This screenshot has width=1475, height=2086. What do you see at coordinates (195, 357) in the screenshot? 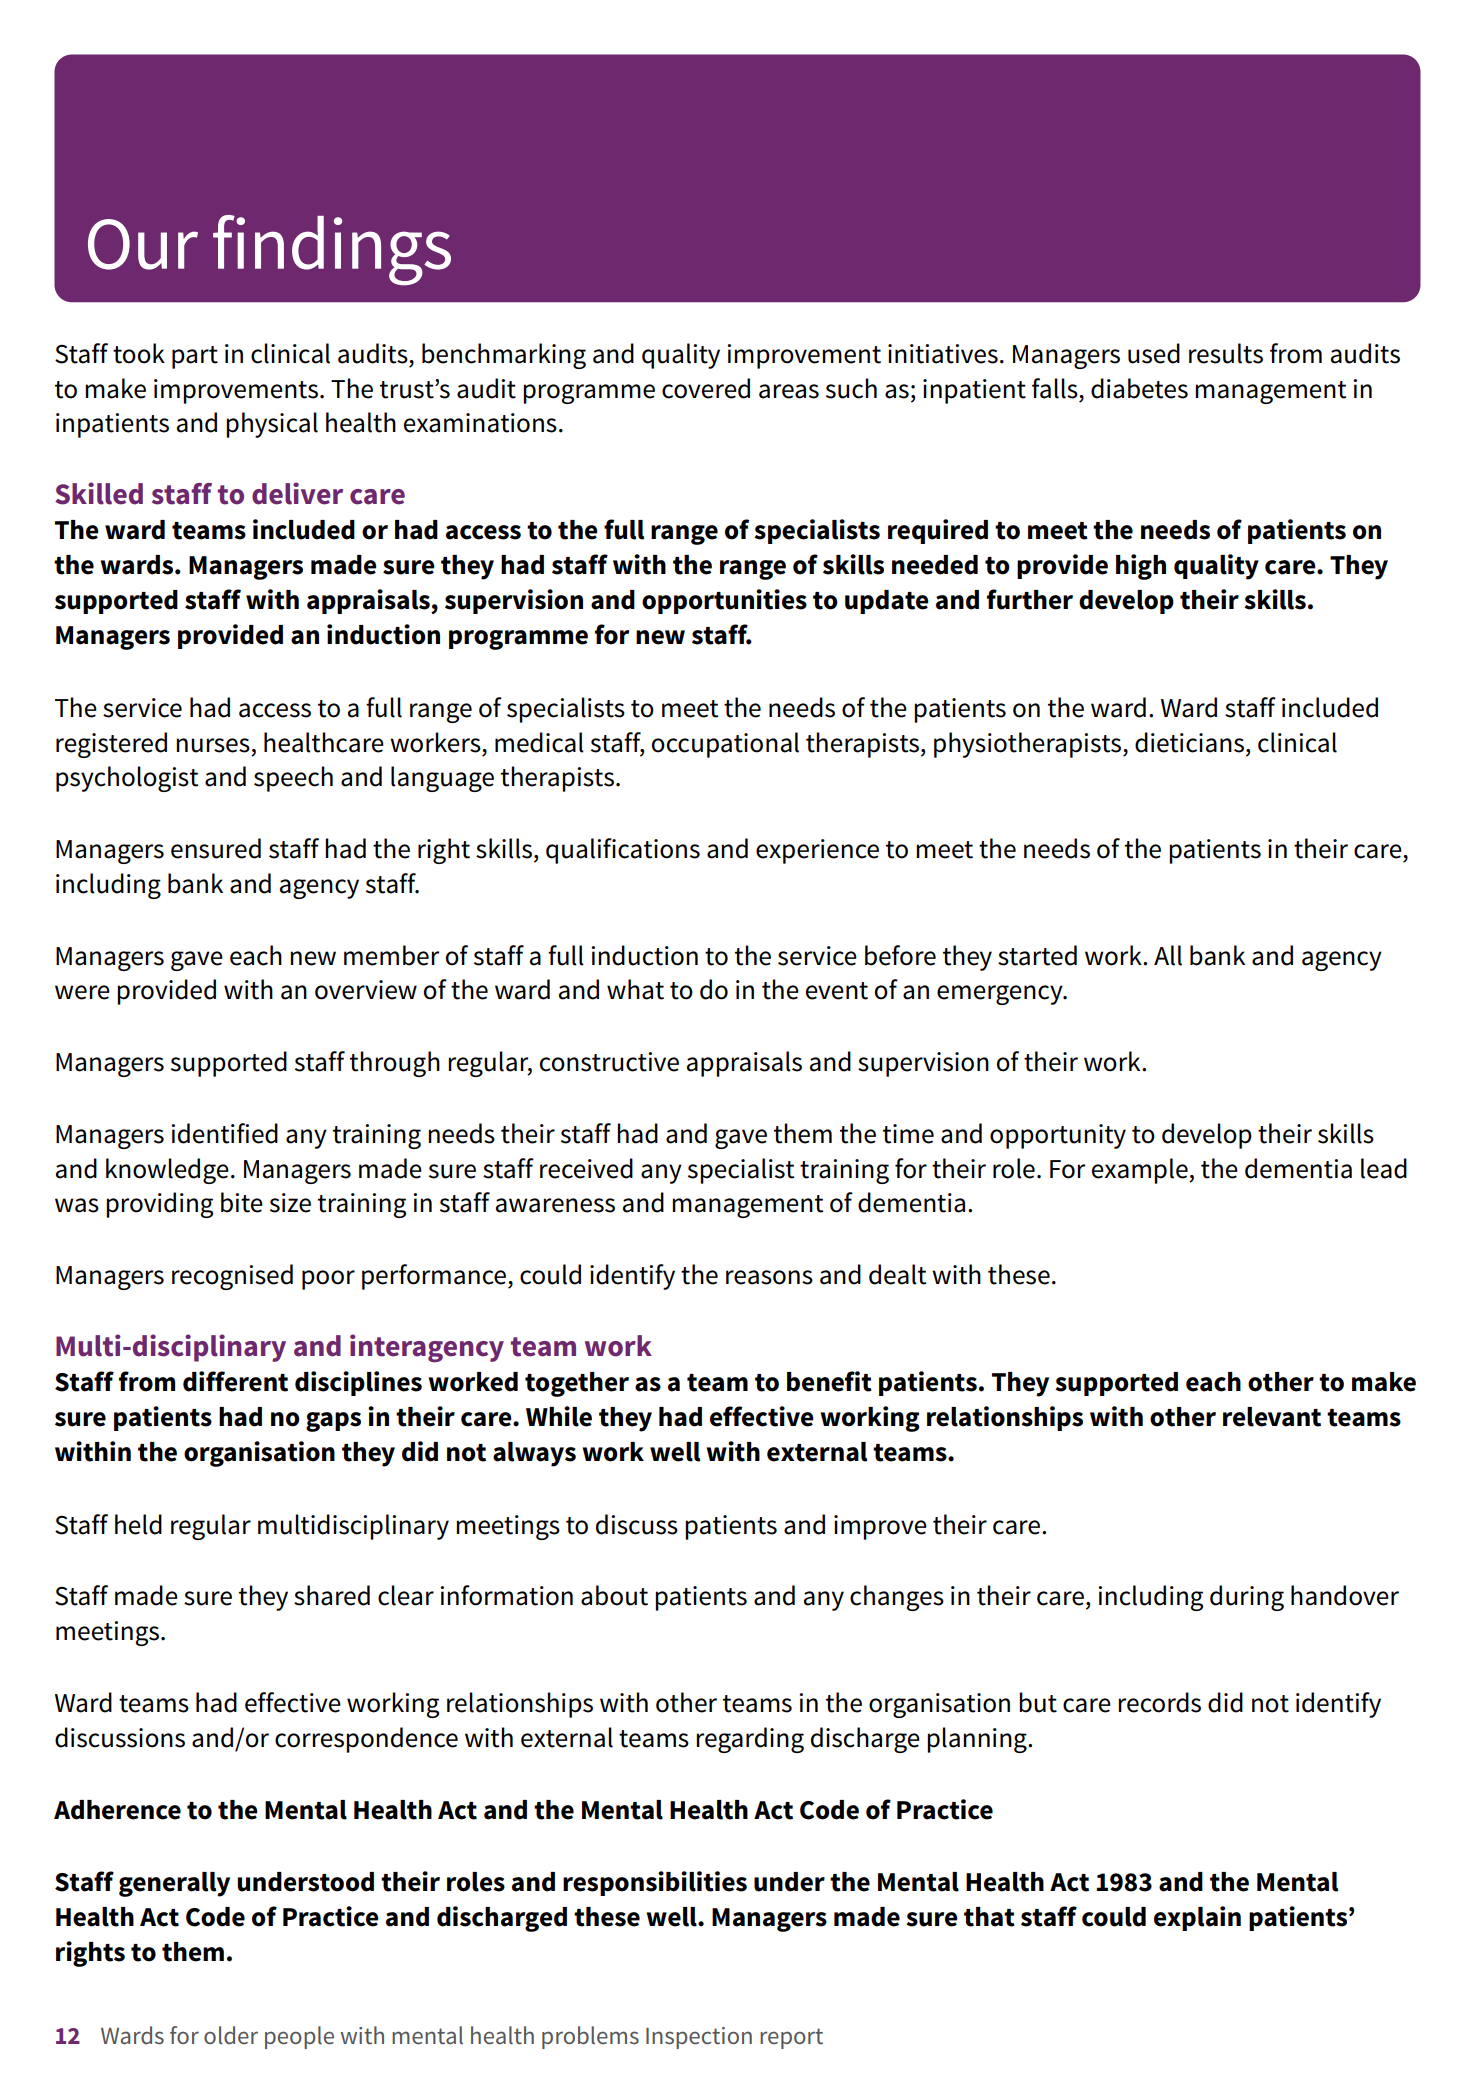
I see `part` at bounding box center [195, 357].
